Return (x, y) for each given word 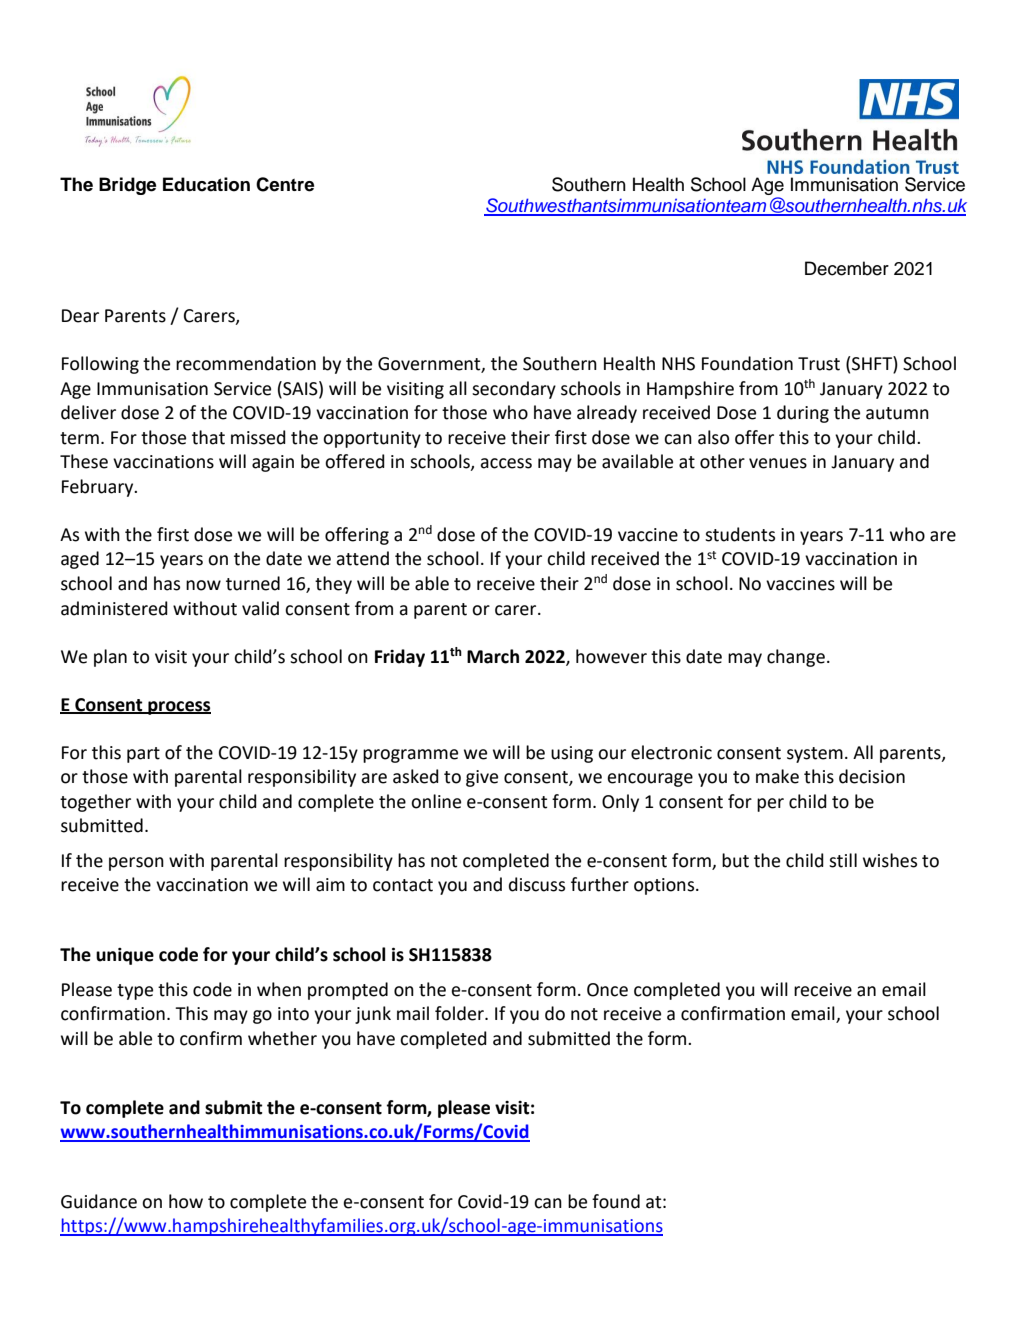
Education (206, 184)
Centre (285, 184)
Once (607, 990)
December (847, 268)
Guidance (99, 1201)
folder (460, 1013)
